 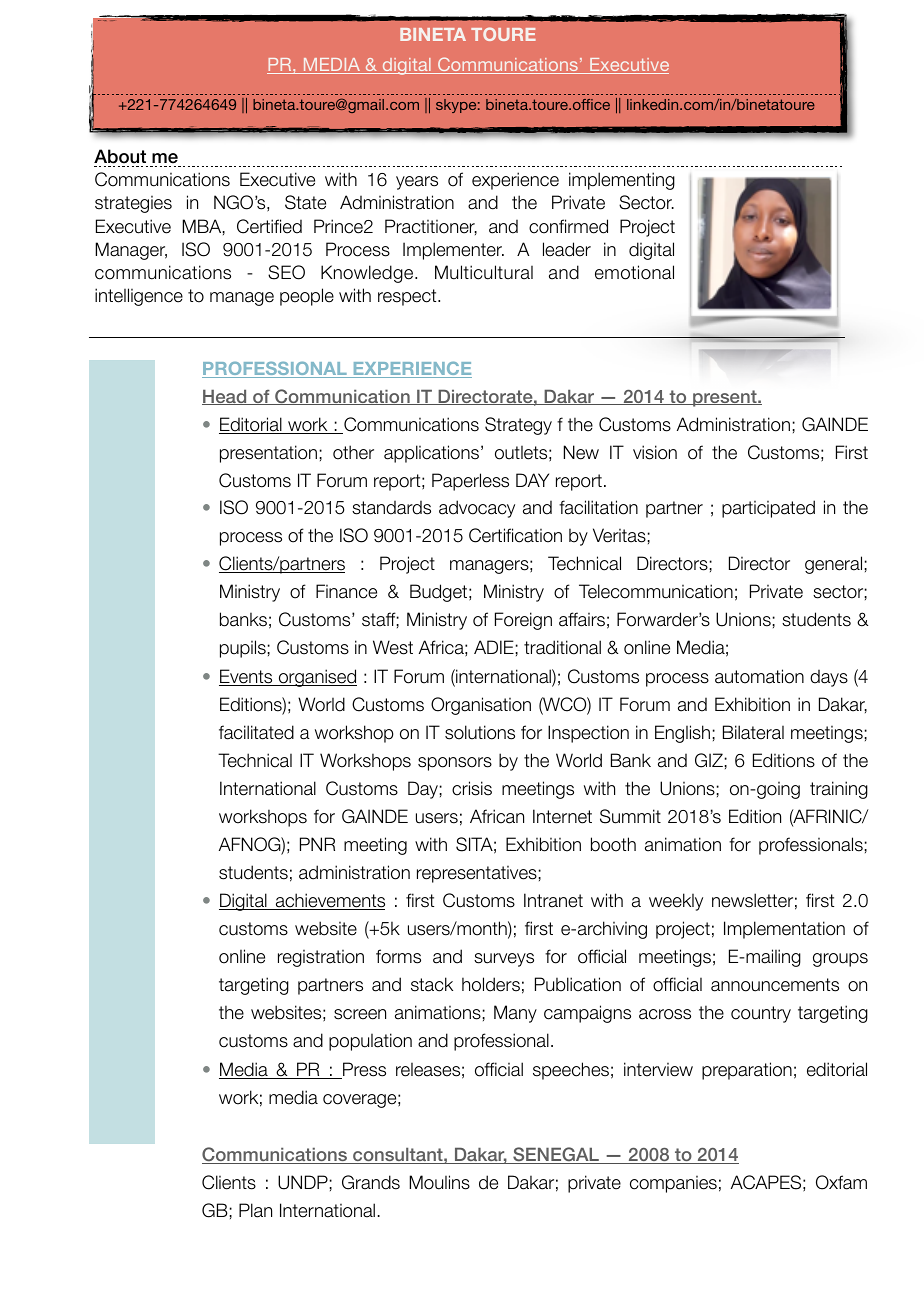 I want to click on participated, so click(x=768, y=509).
